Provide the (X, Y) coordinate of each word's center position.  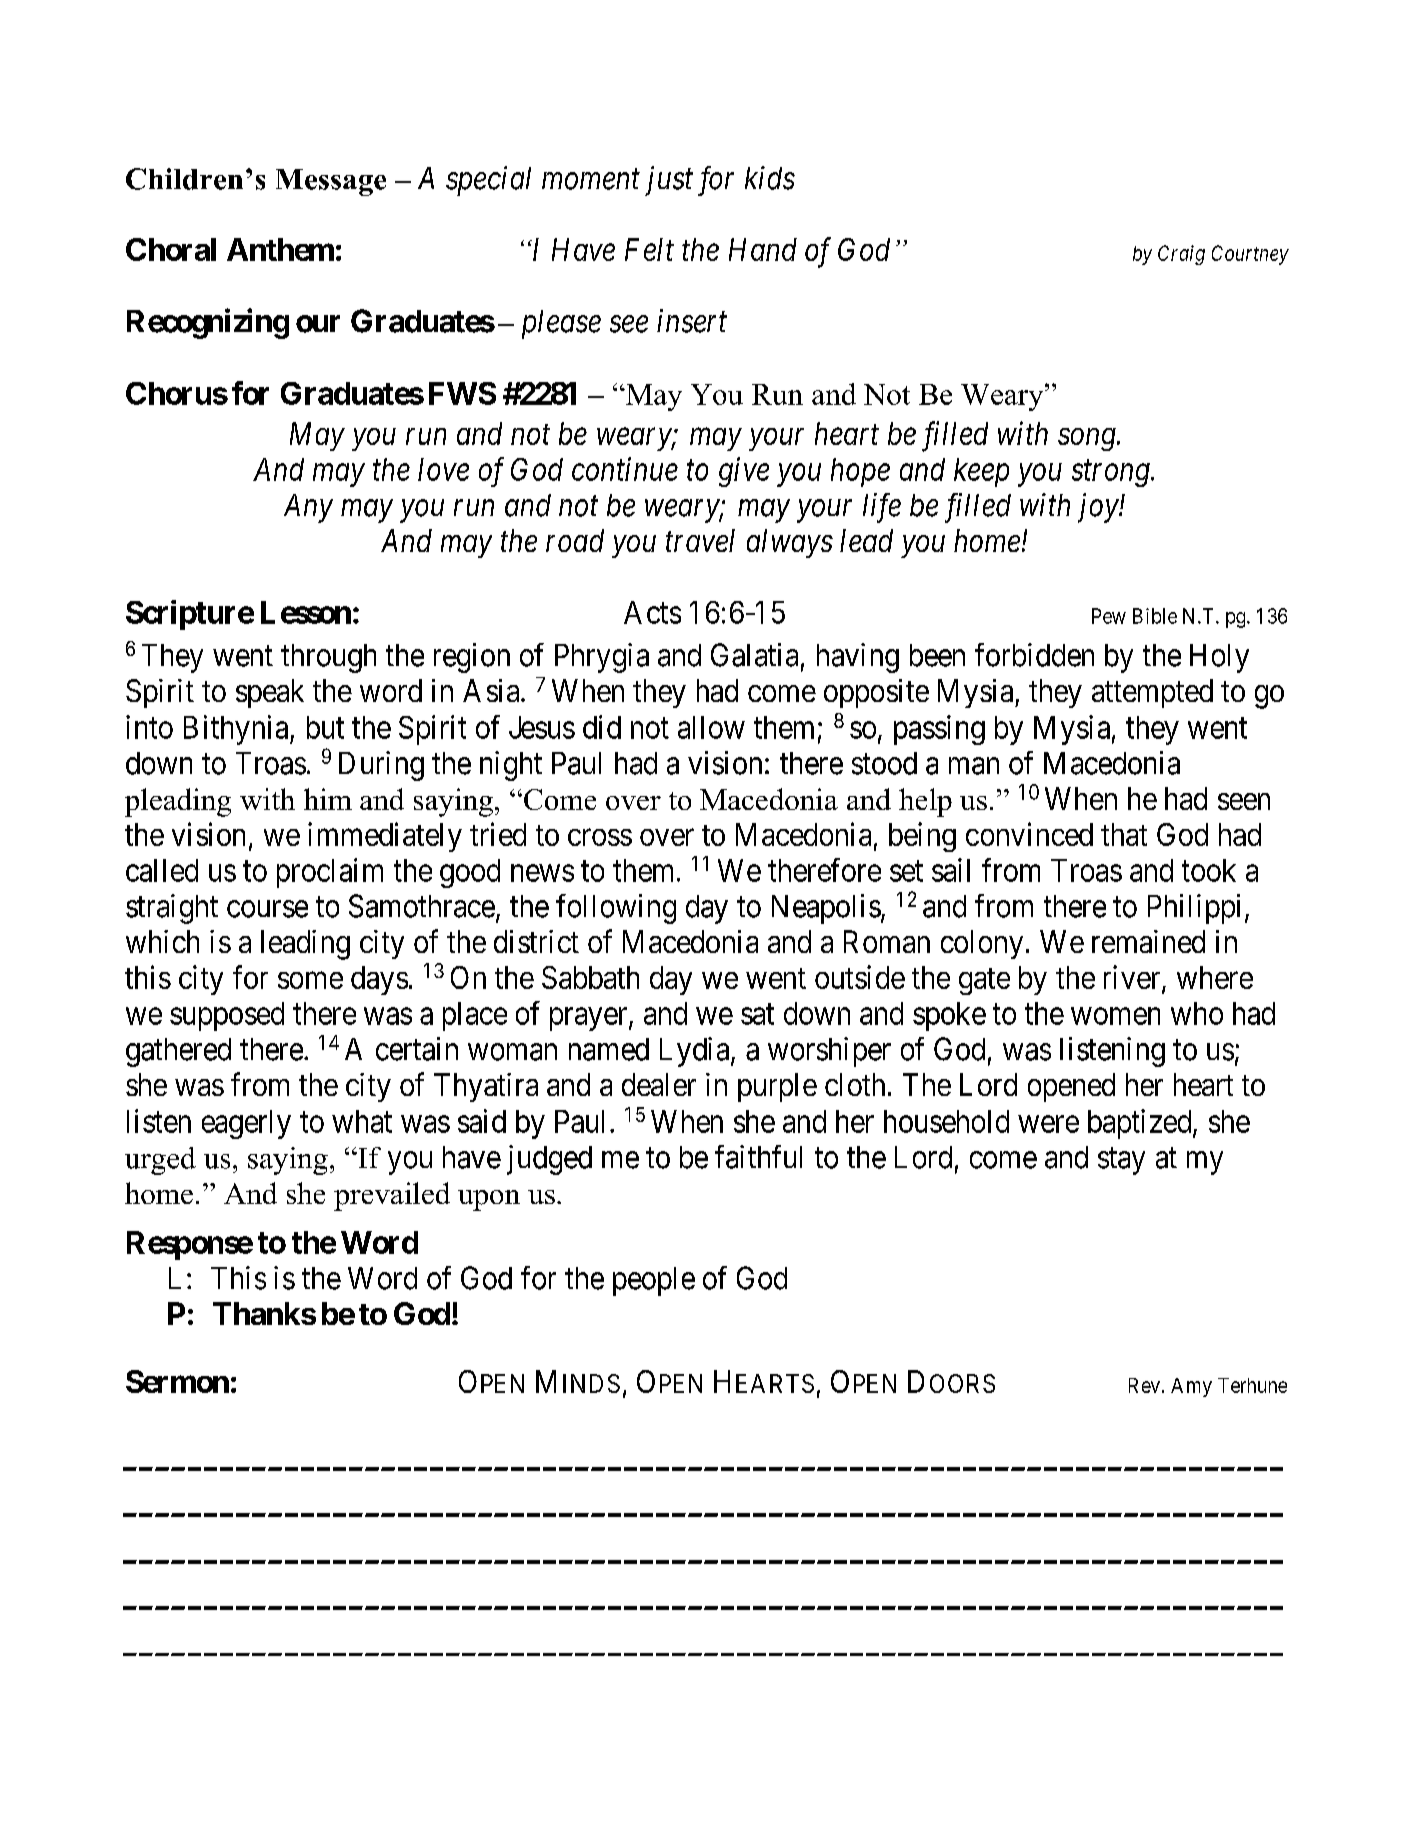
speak (270, 693)
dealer (659, 1084)
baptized (1141, 1124)
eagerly (246, 1124)
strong (1112, 474)
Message (331, 182)
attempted (1152, 693)
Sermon (177, 1381)
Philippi (1197, 909)
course (267, 909)
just (669, 181)
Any (308, 508)
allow (711, 727)
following (616, 909)
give (744, 472)
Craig (1181, 255)
